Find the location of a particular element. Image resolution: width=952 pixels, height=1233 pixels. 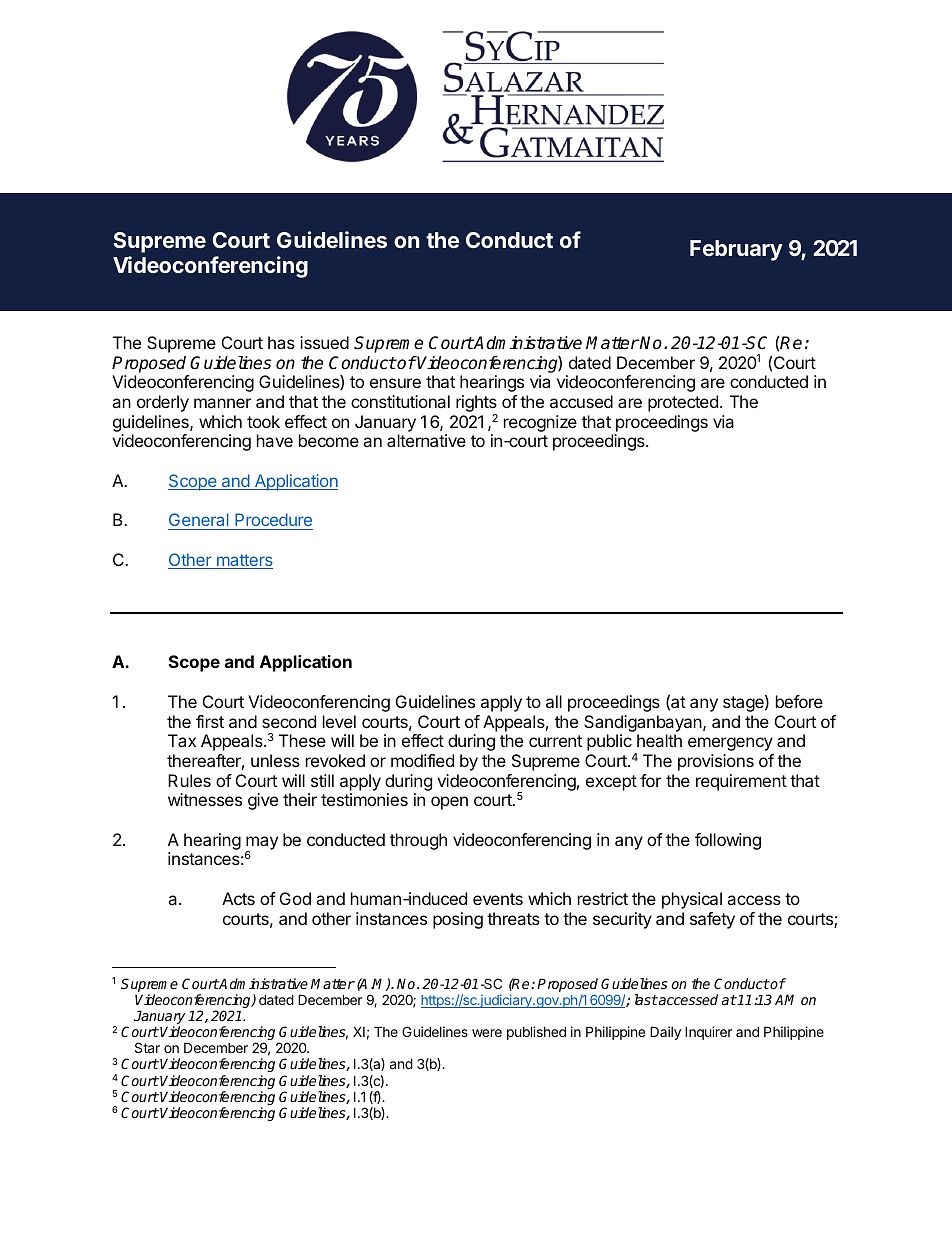

alternative is located at coordinates (426, 440).
